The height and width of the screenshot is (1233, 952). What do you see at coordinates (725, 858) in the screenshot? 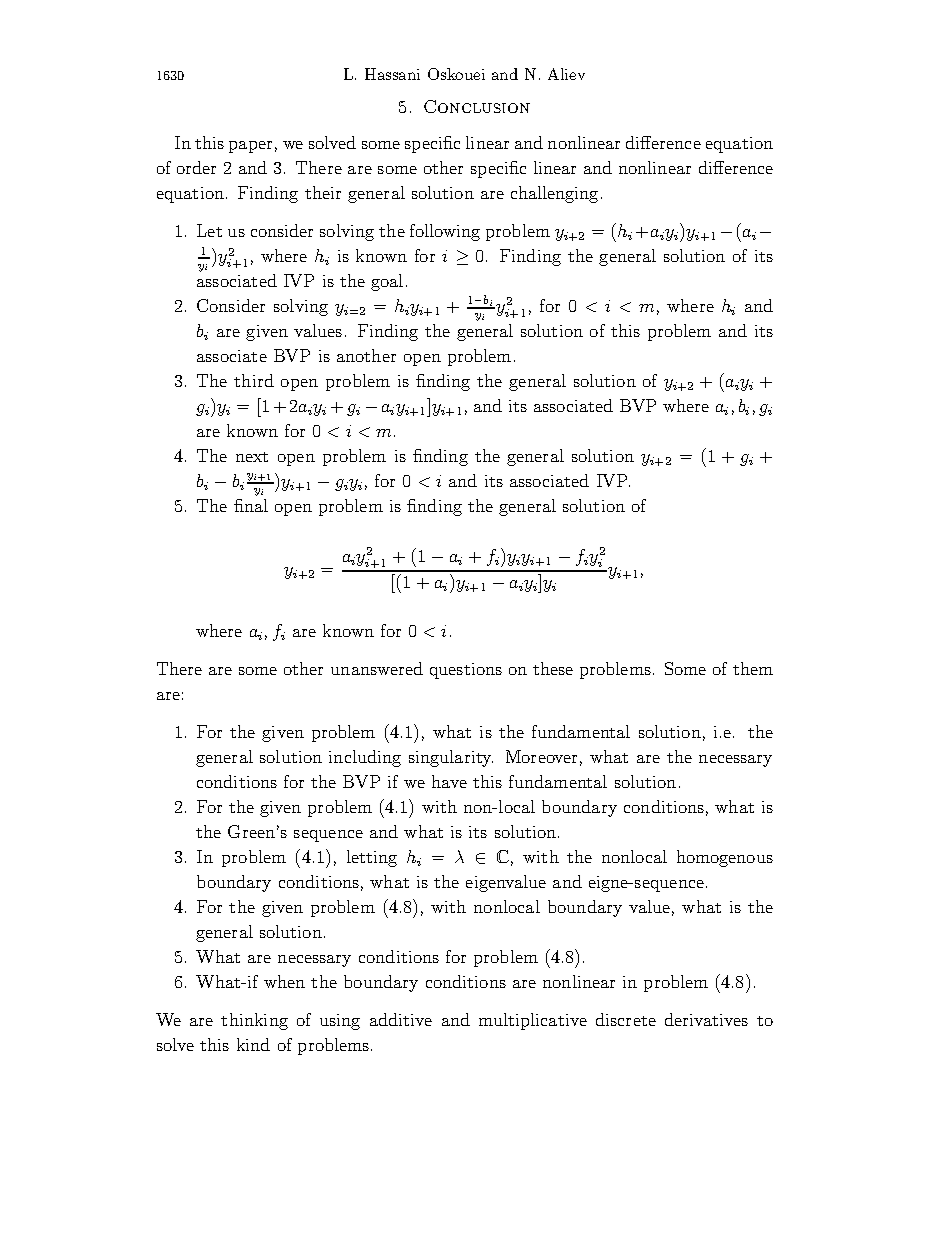
I see `homogenous` at bounding box center [725, 858].
